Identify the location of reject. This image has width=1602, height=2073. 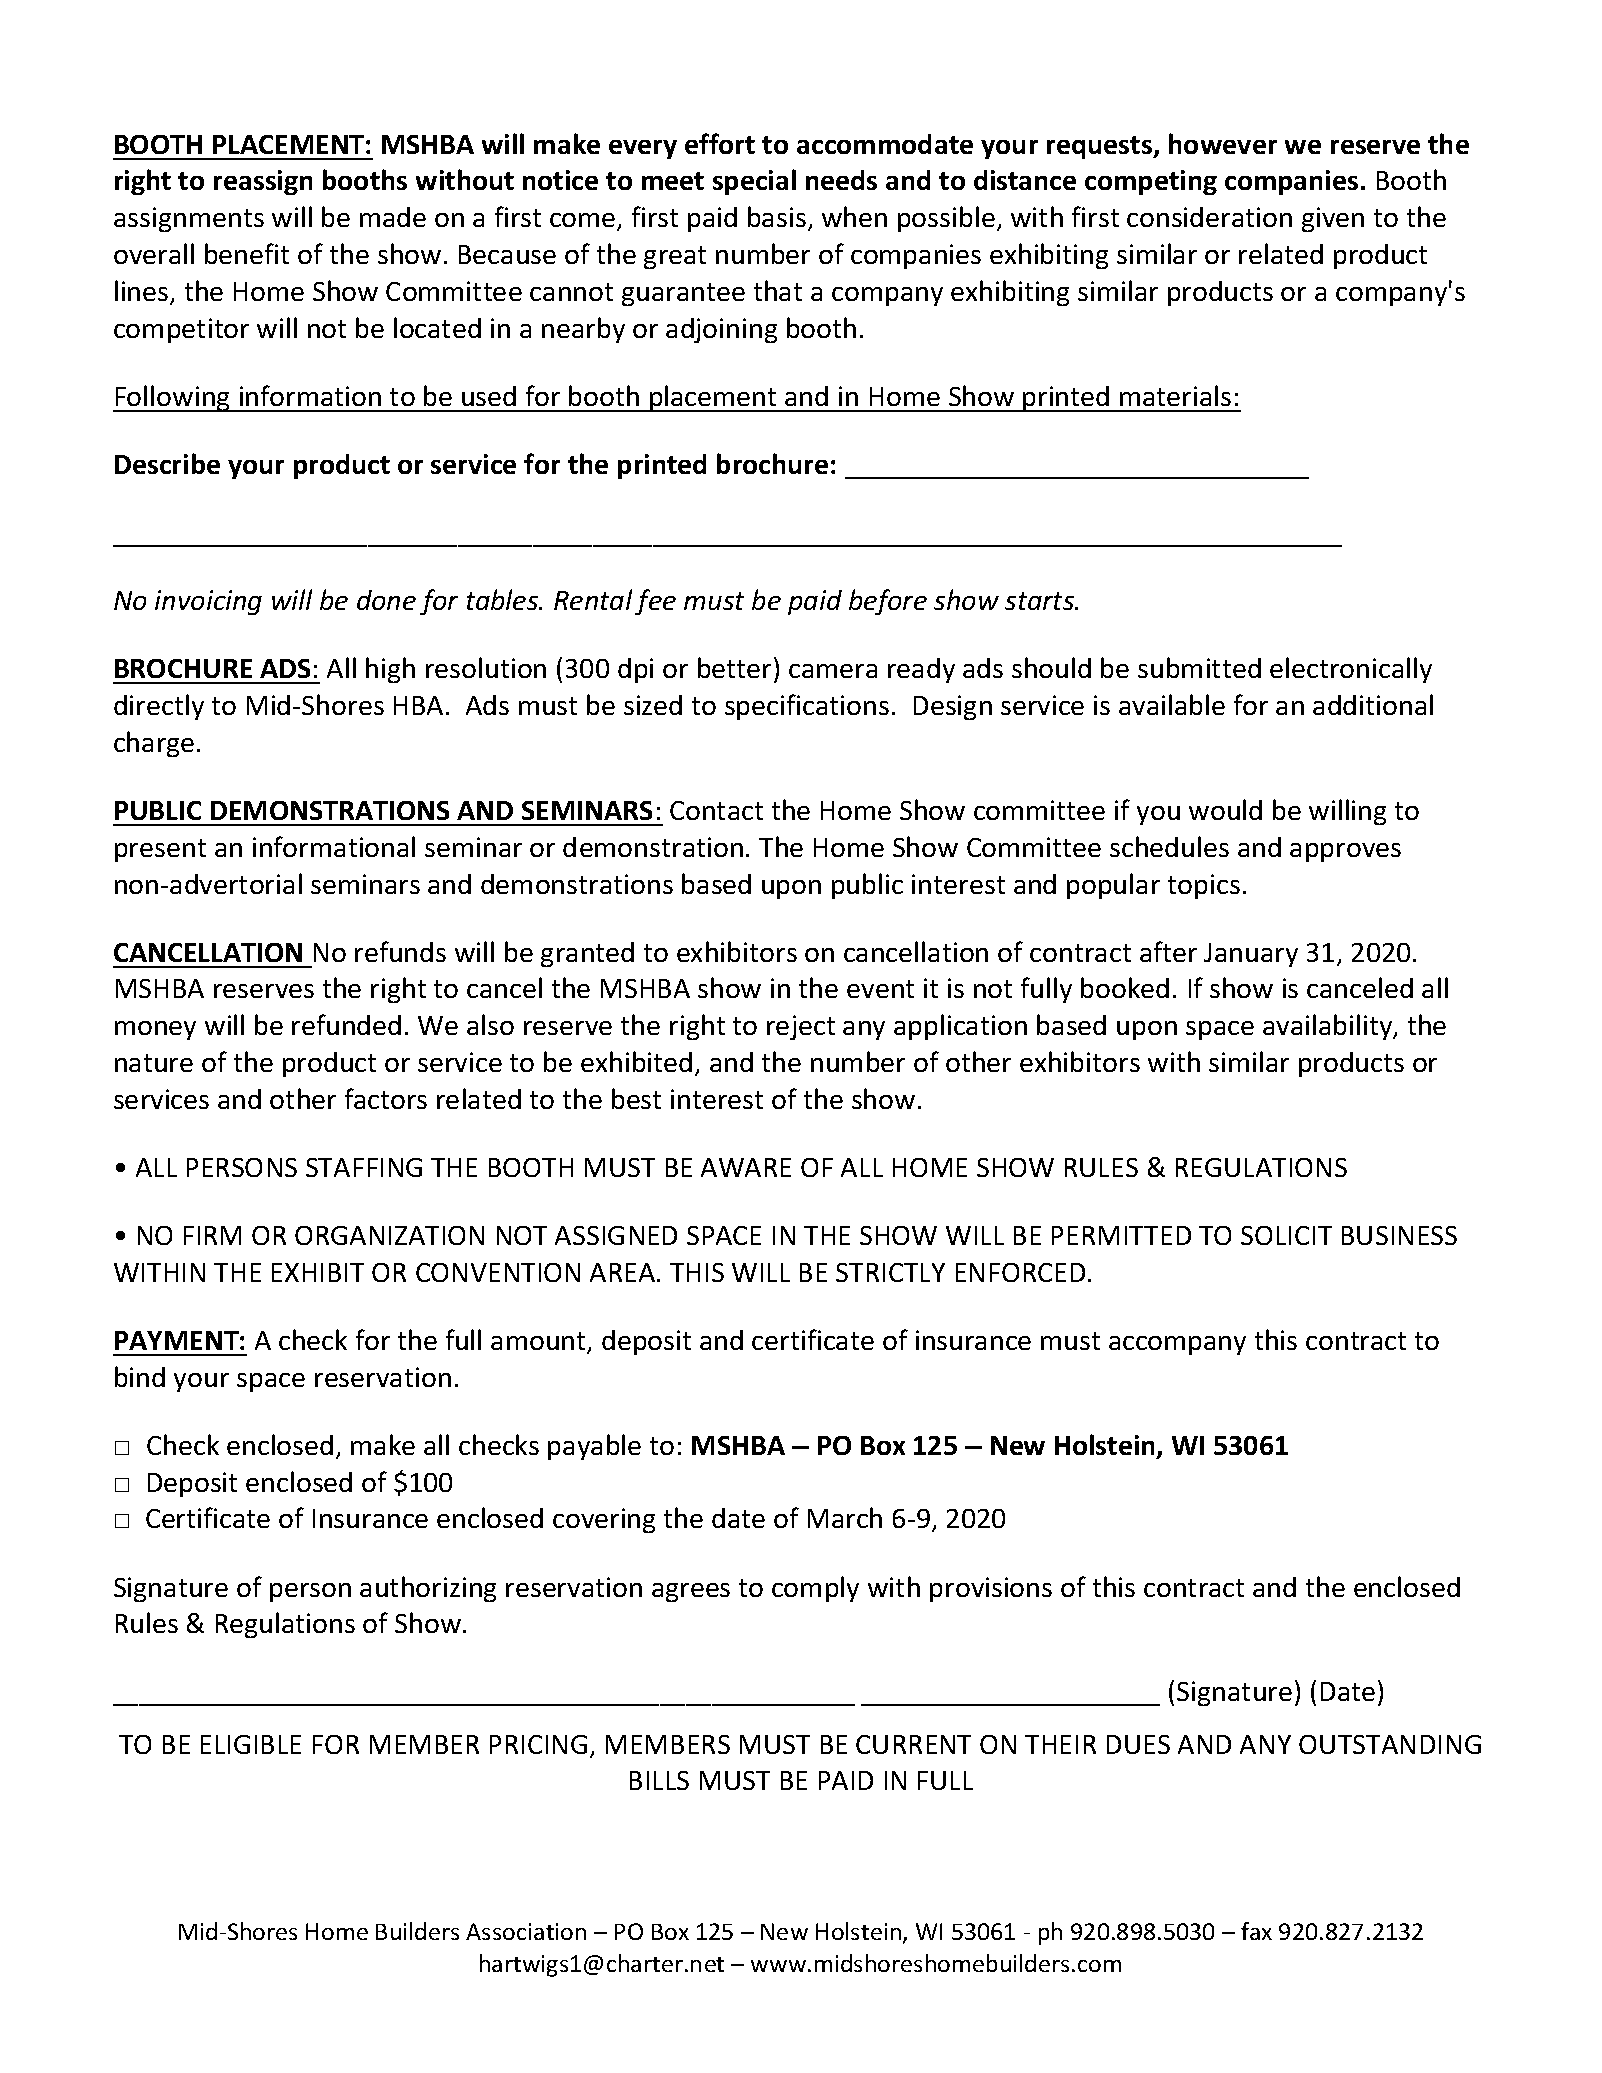
(801, 1027).
